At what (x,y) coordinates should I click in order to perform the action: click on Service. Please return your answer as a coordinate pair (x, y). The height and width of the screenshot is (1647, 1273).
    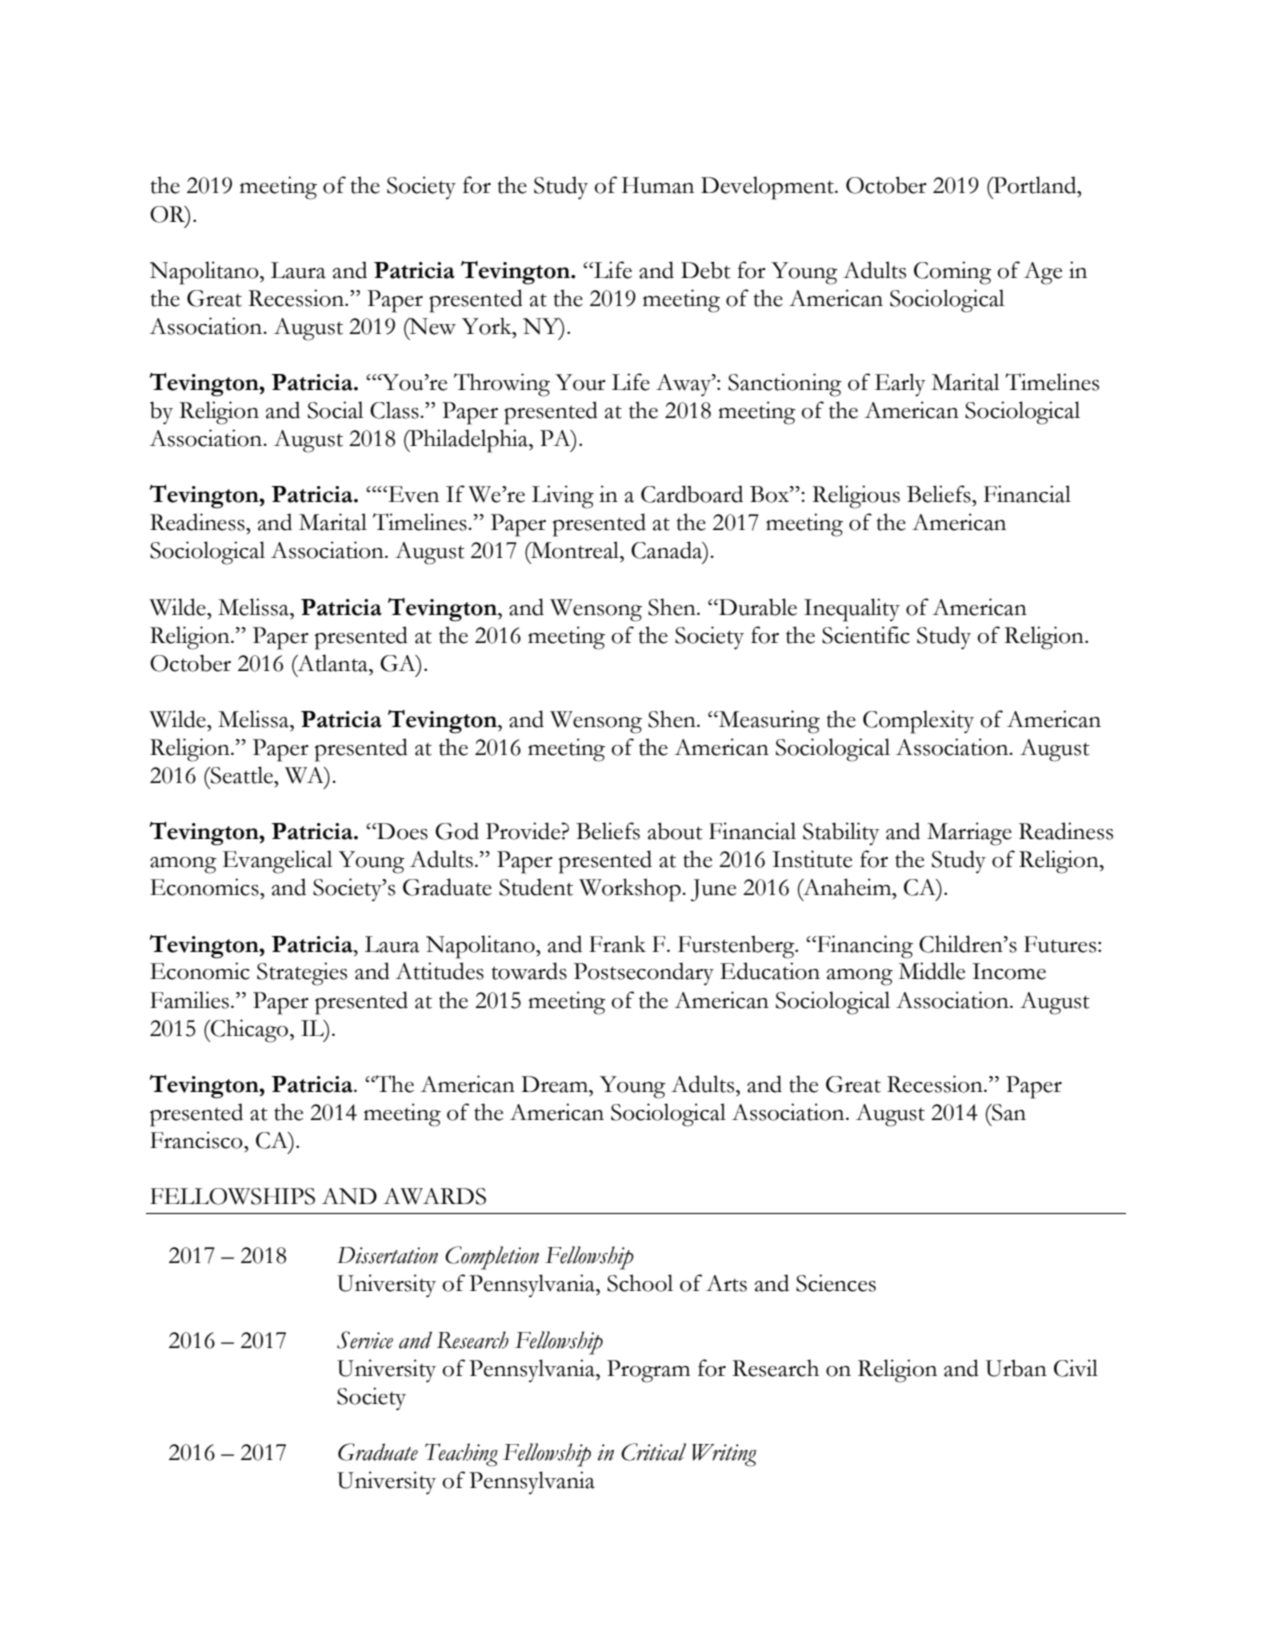
    Looking at the image, I should click on (365, 1340).
